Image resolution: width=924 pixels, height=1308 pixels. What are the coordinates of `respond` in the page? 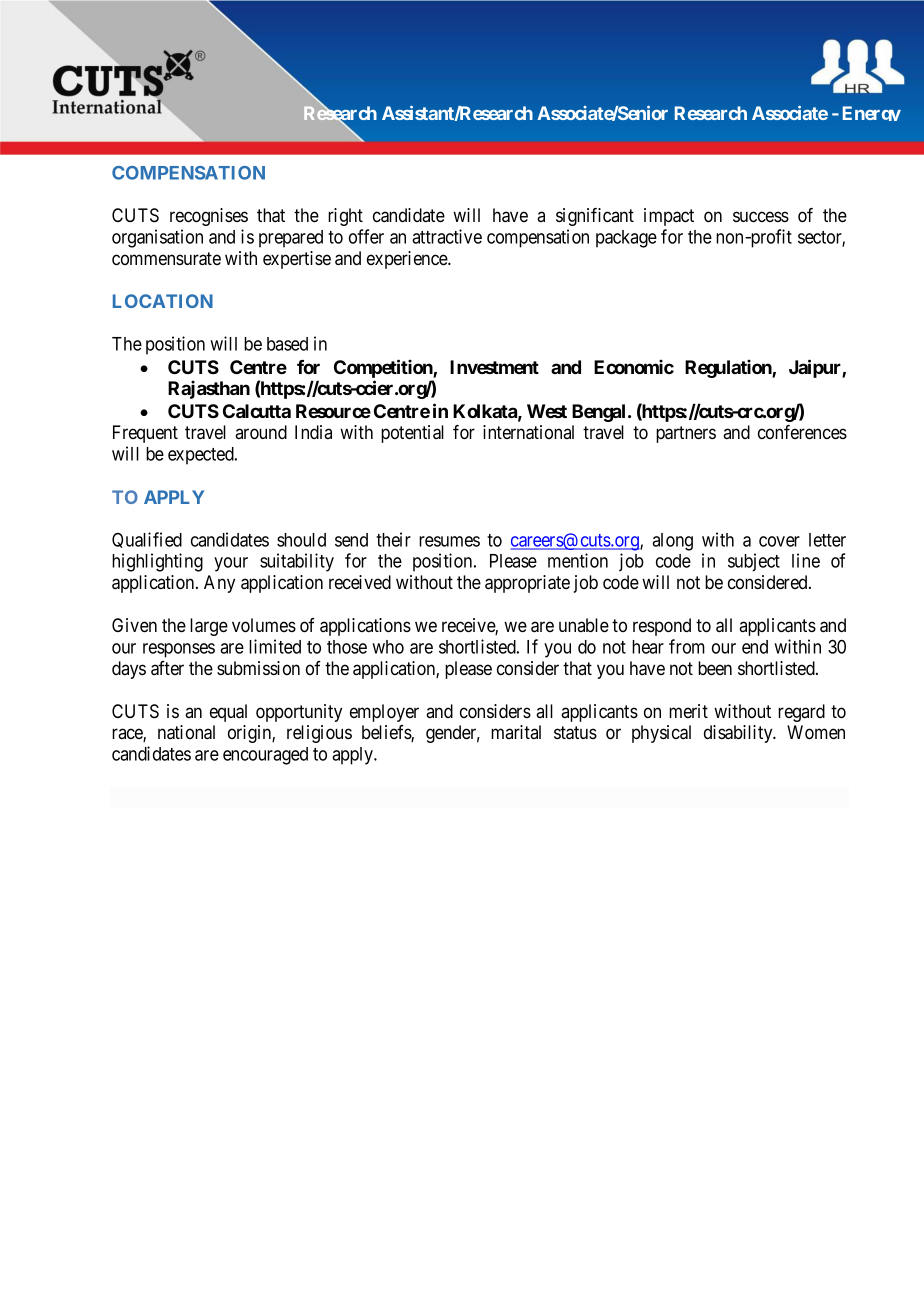 It's located at (662, 627).
